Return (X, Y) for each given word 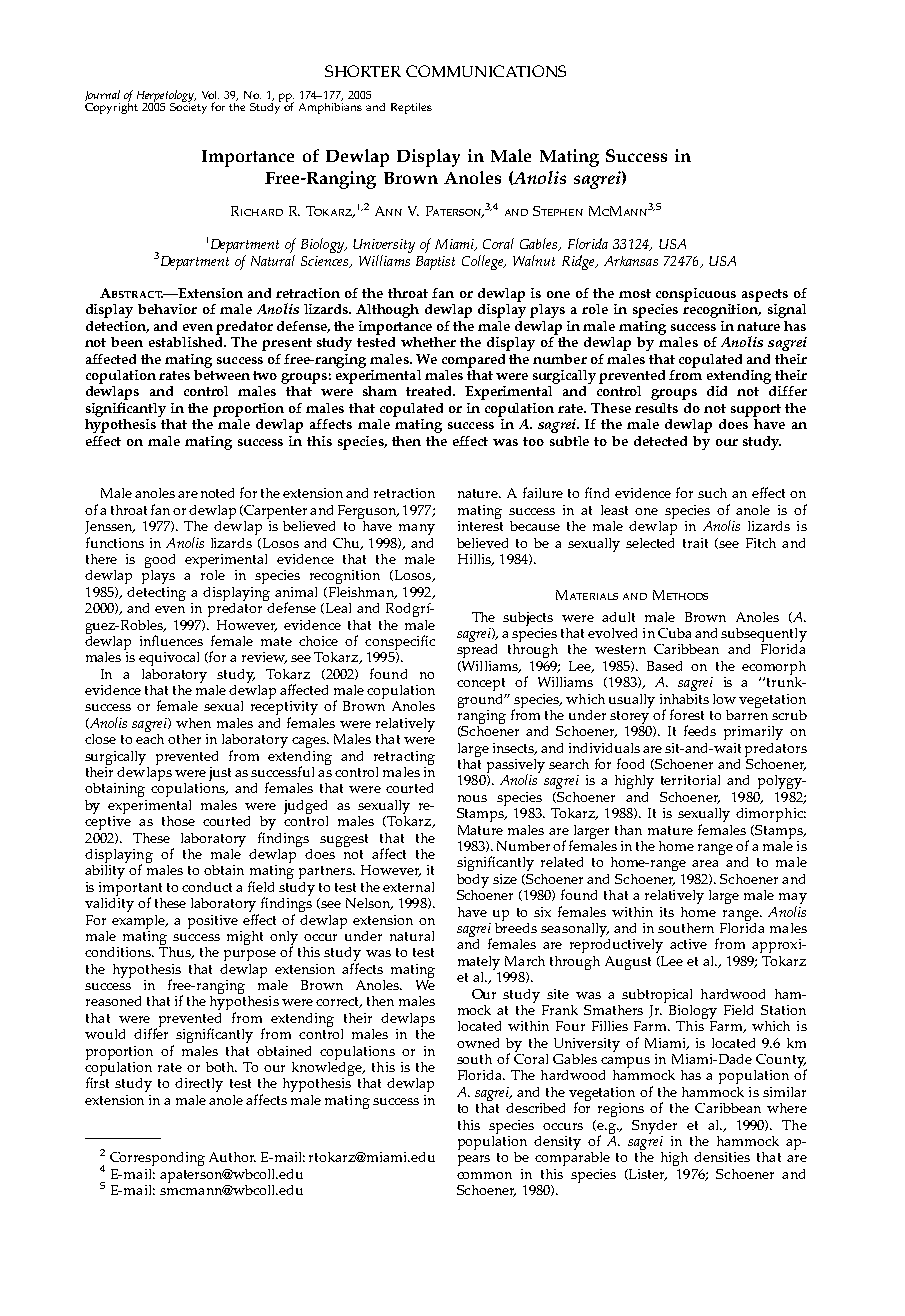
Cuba (674, 633)
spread (477, 649)
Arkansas (631, 261)
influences (171, 640)
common (484, 1175)
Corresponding (157, 1159)
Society (188, 107)
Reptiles (411, 108)
